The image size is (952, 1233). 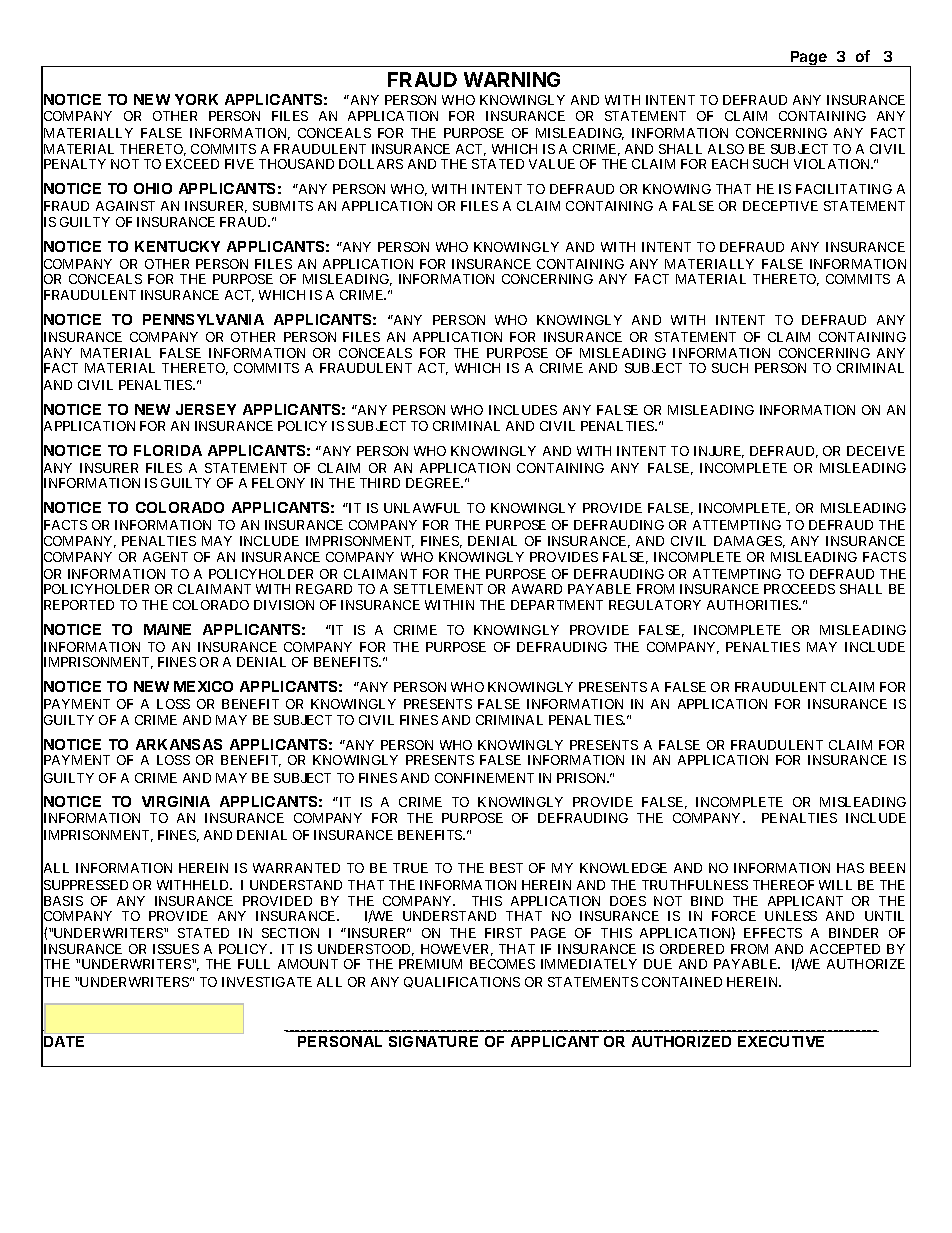 I want to click on CONFINEMENT, so click(x=484, y=778).
